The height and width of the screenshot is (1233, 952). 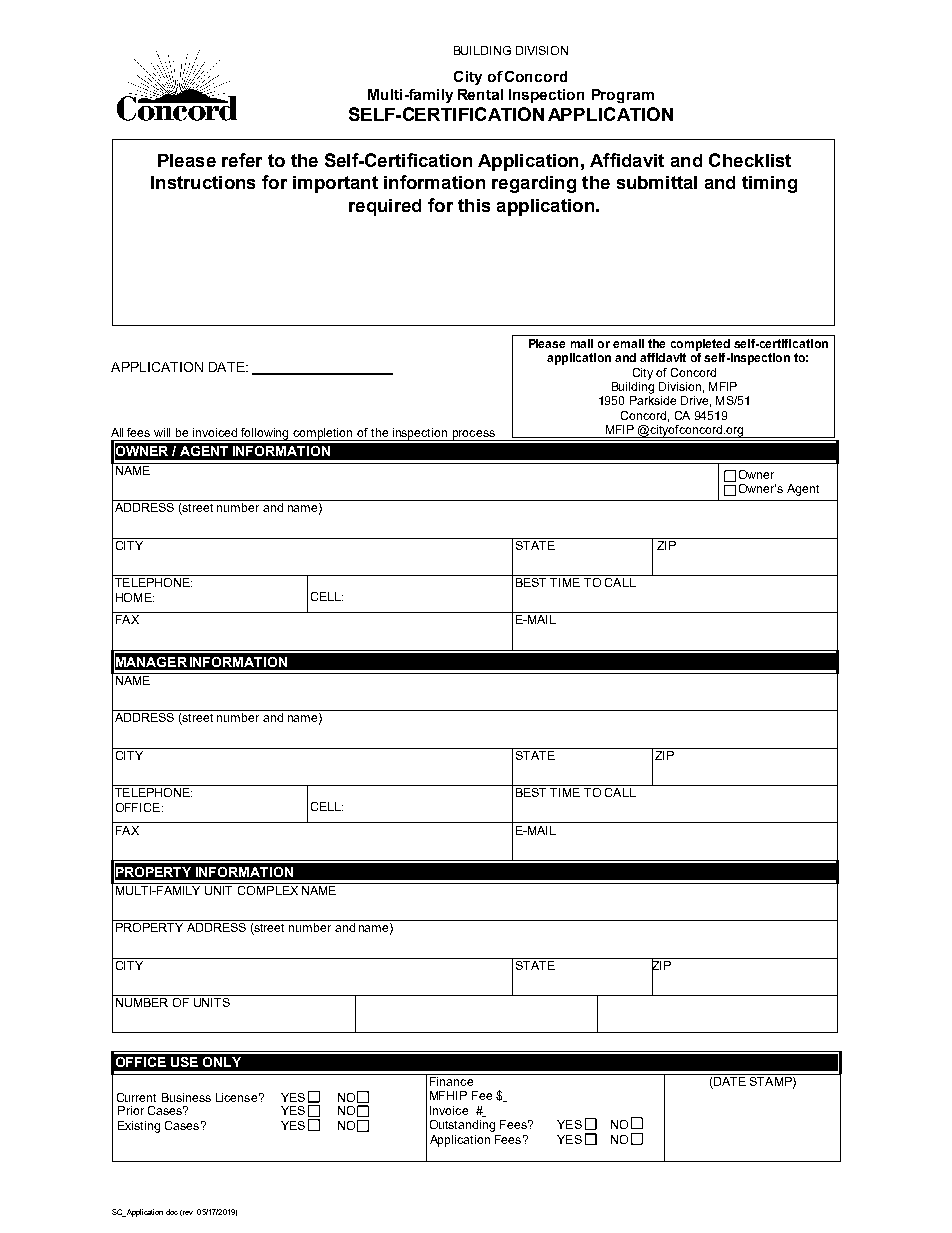 I want to click on Business, so click(x=186, y=1097).
